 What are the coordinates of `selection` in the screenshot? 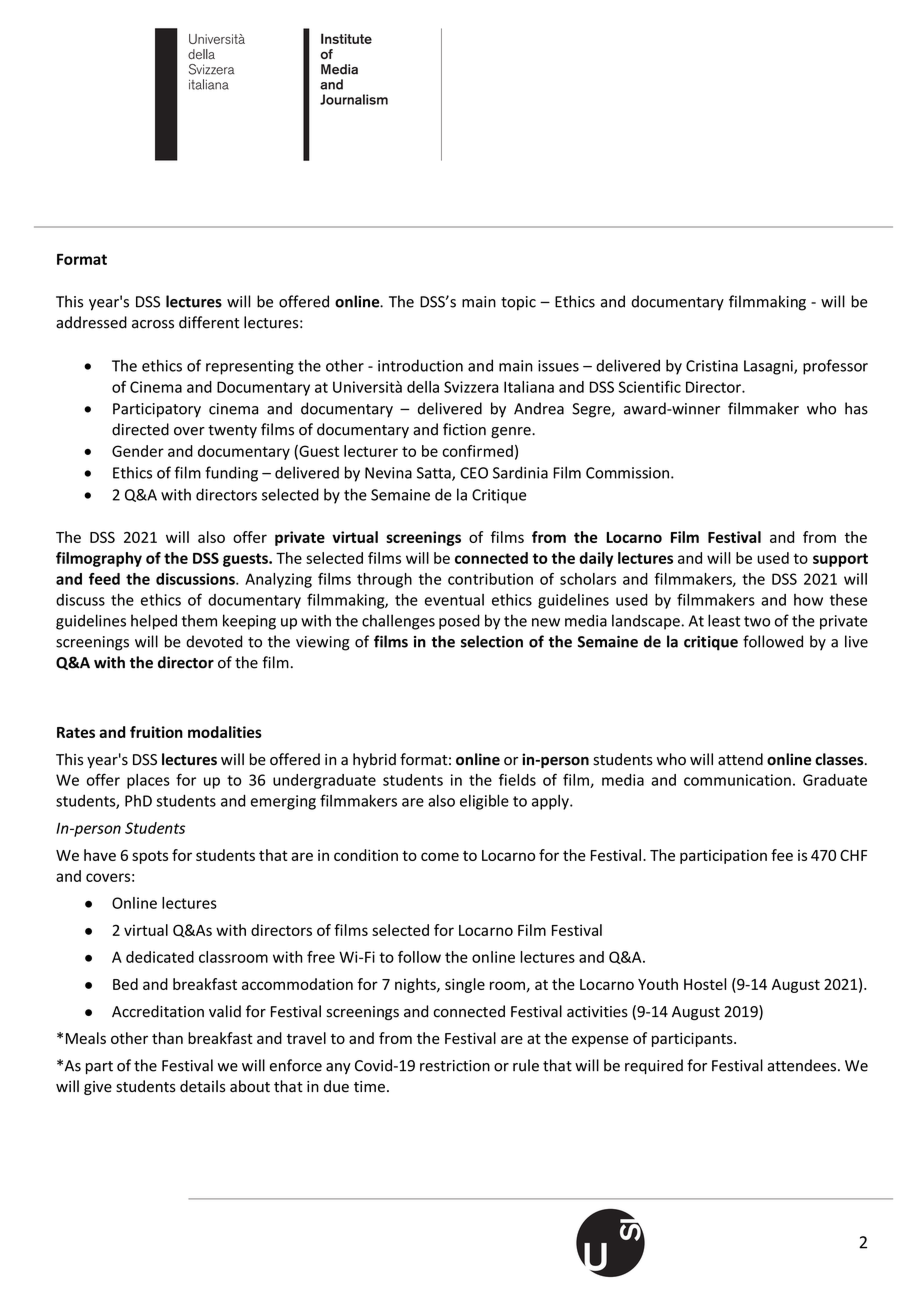 It's located at (492, 641).
